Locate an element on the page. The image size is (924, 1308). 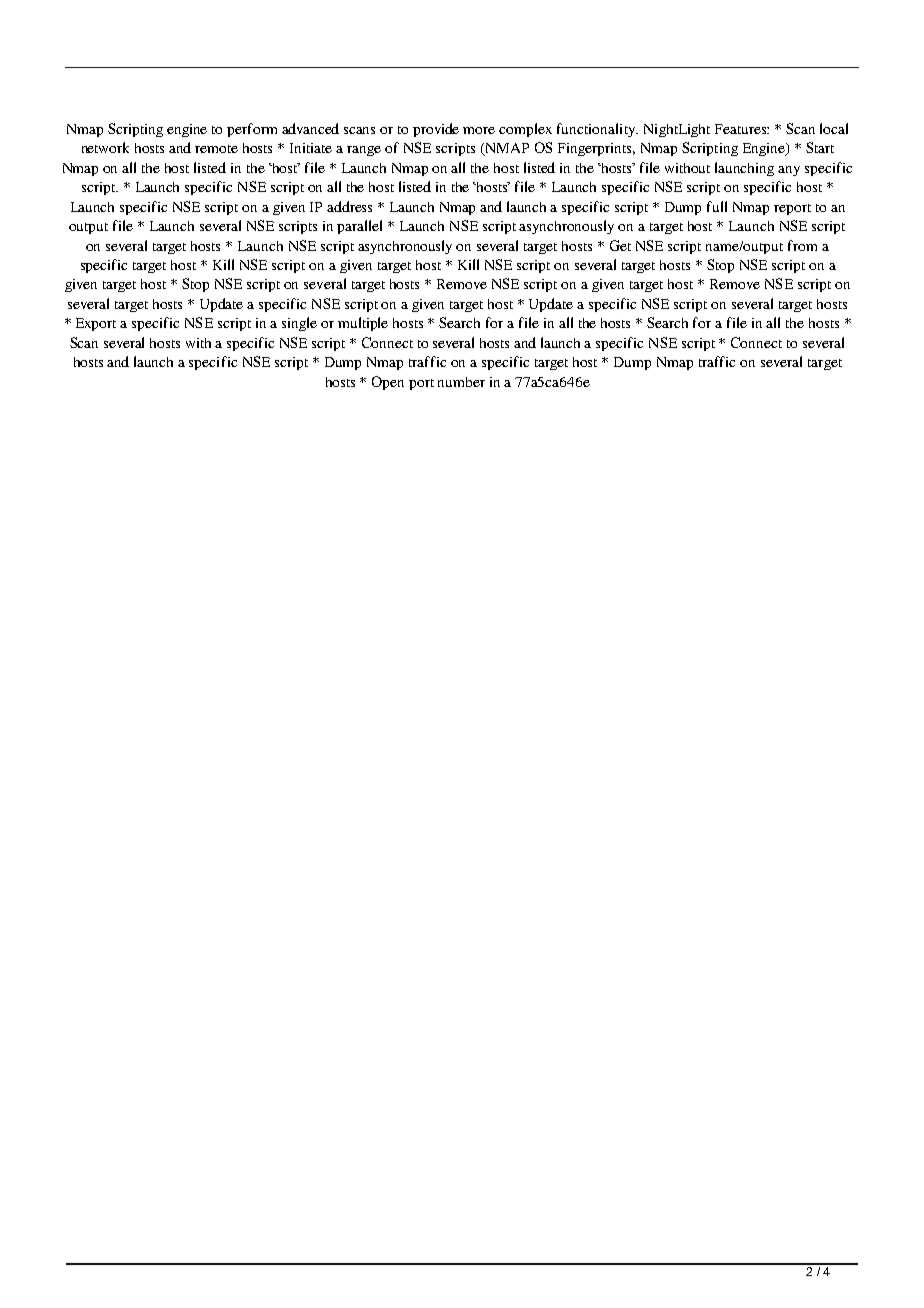
single is located at coordinates (299, 324).
